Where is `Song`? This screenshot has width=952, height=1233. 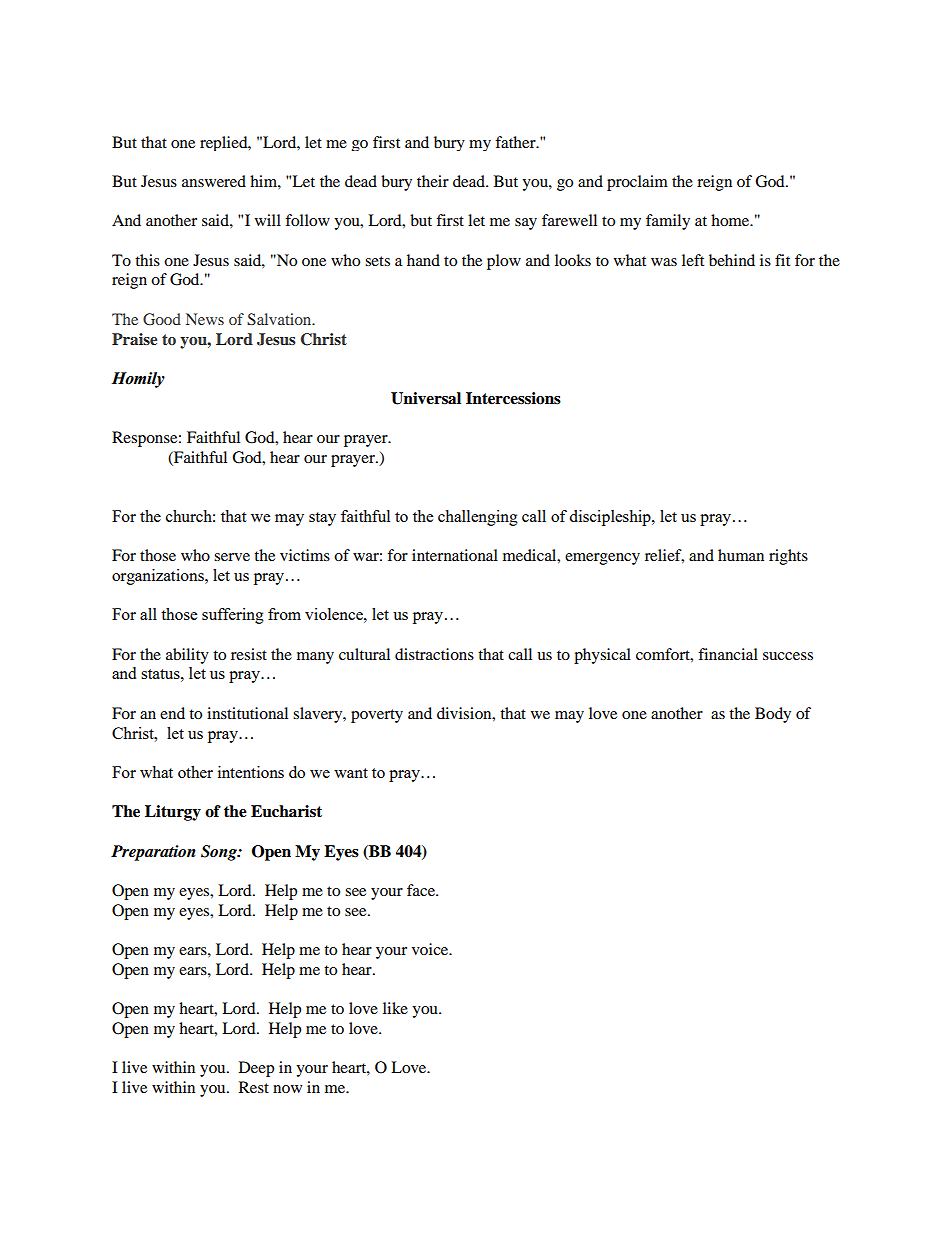 Song is located at coordinates (220, 853).
